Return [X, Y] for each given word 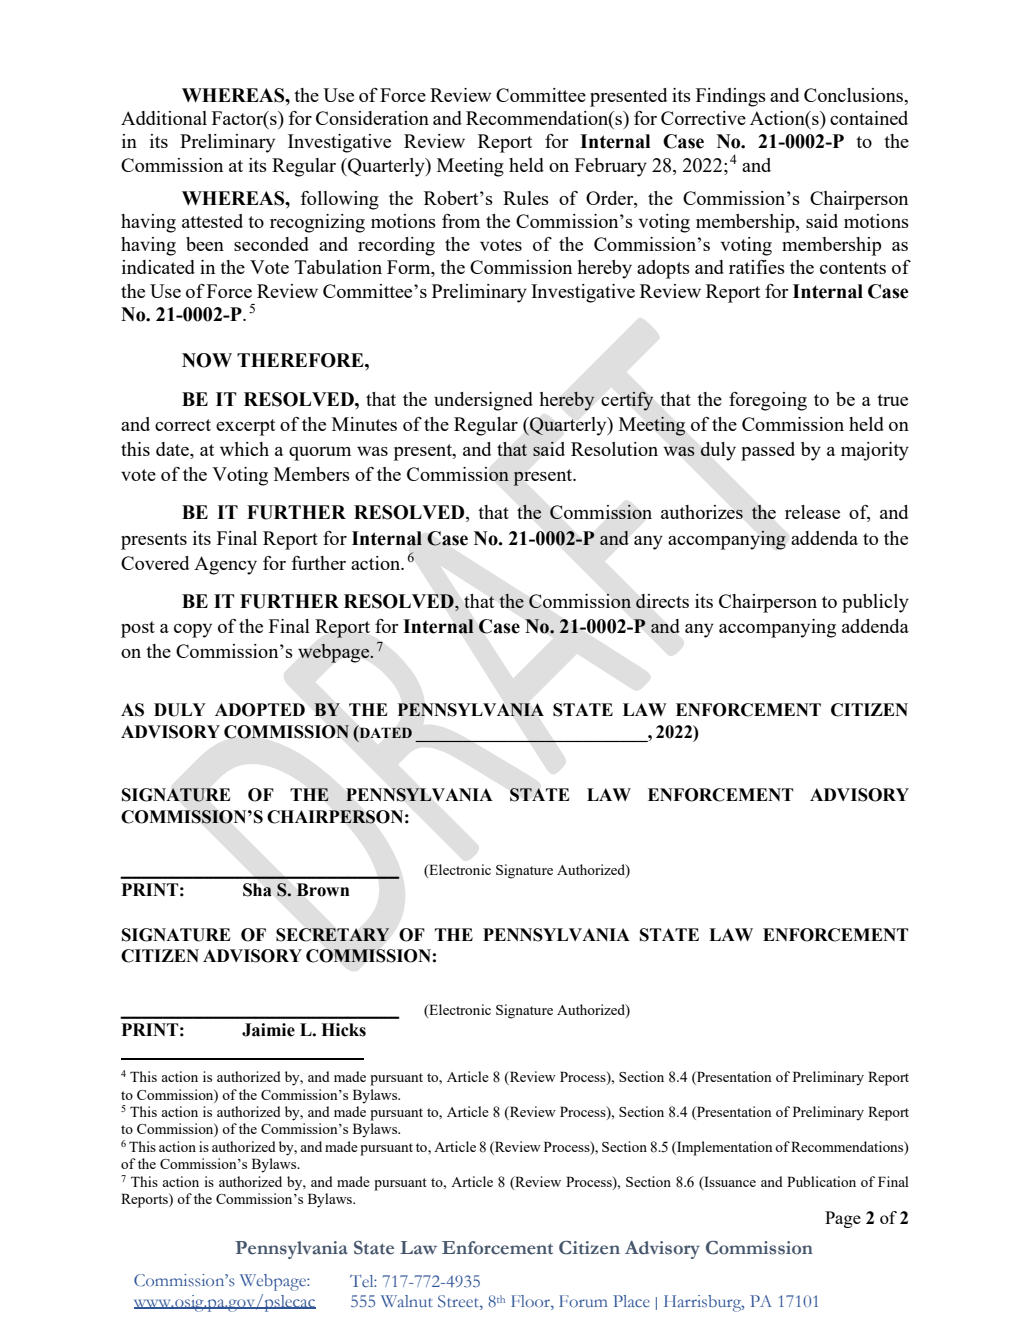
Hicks [343, 1030]
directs [662, 601]
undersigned [483, 401]
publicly [875, 603]
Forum [583, 1301]
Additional [164, 118]
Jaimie [268, 1030]
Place [631, 1301]
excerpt [245, 427]
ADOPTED [260, 710]
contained [869, 118]
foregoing [768, 401]
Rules [526, 198]
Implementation [724, 1148]
